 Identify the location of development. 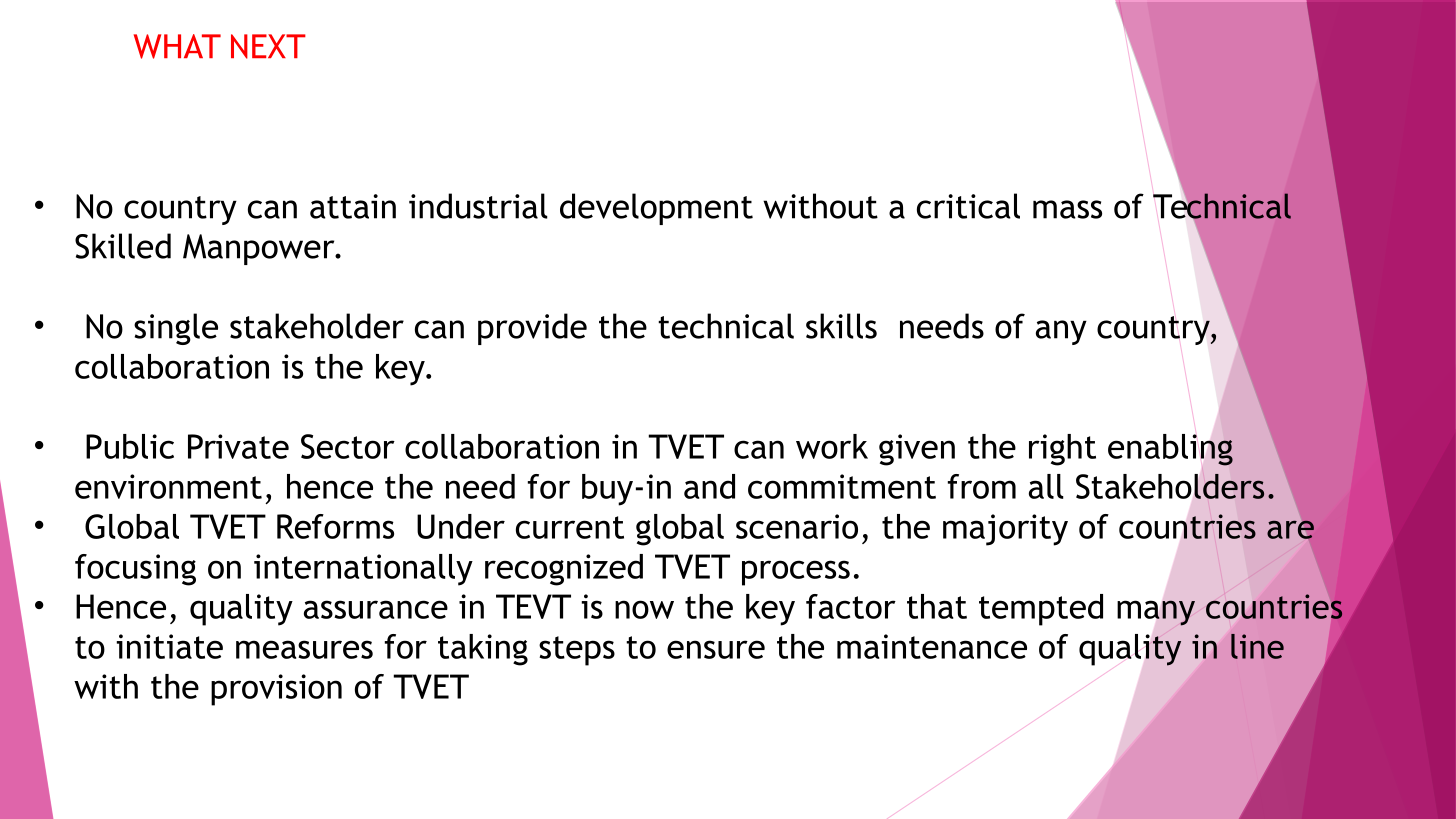
(656, 209).
